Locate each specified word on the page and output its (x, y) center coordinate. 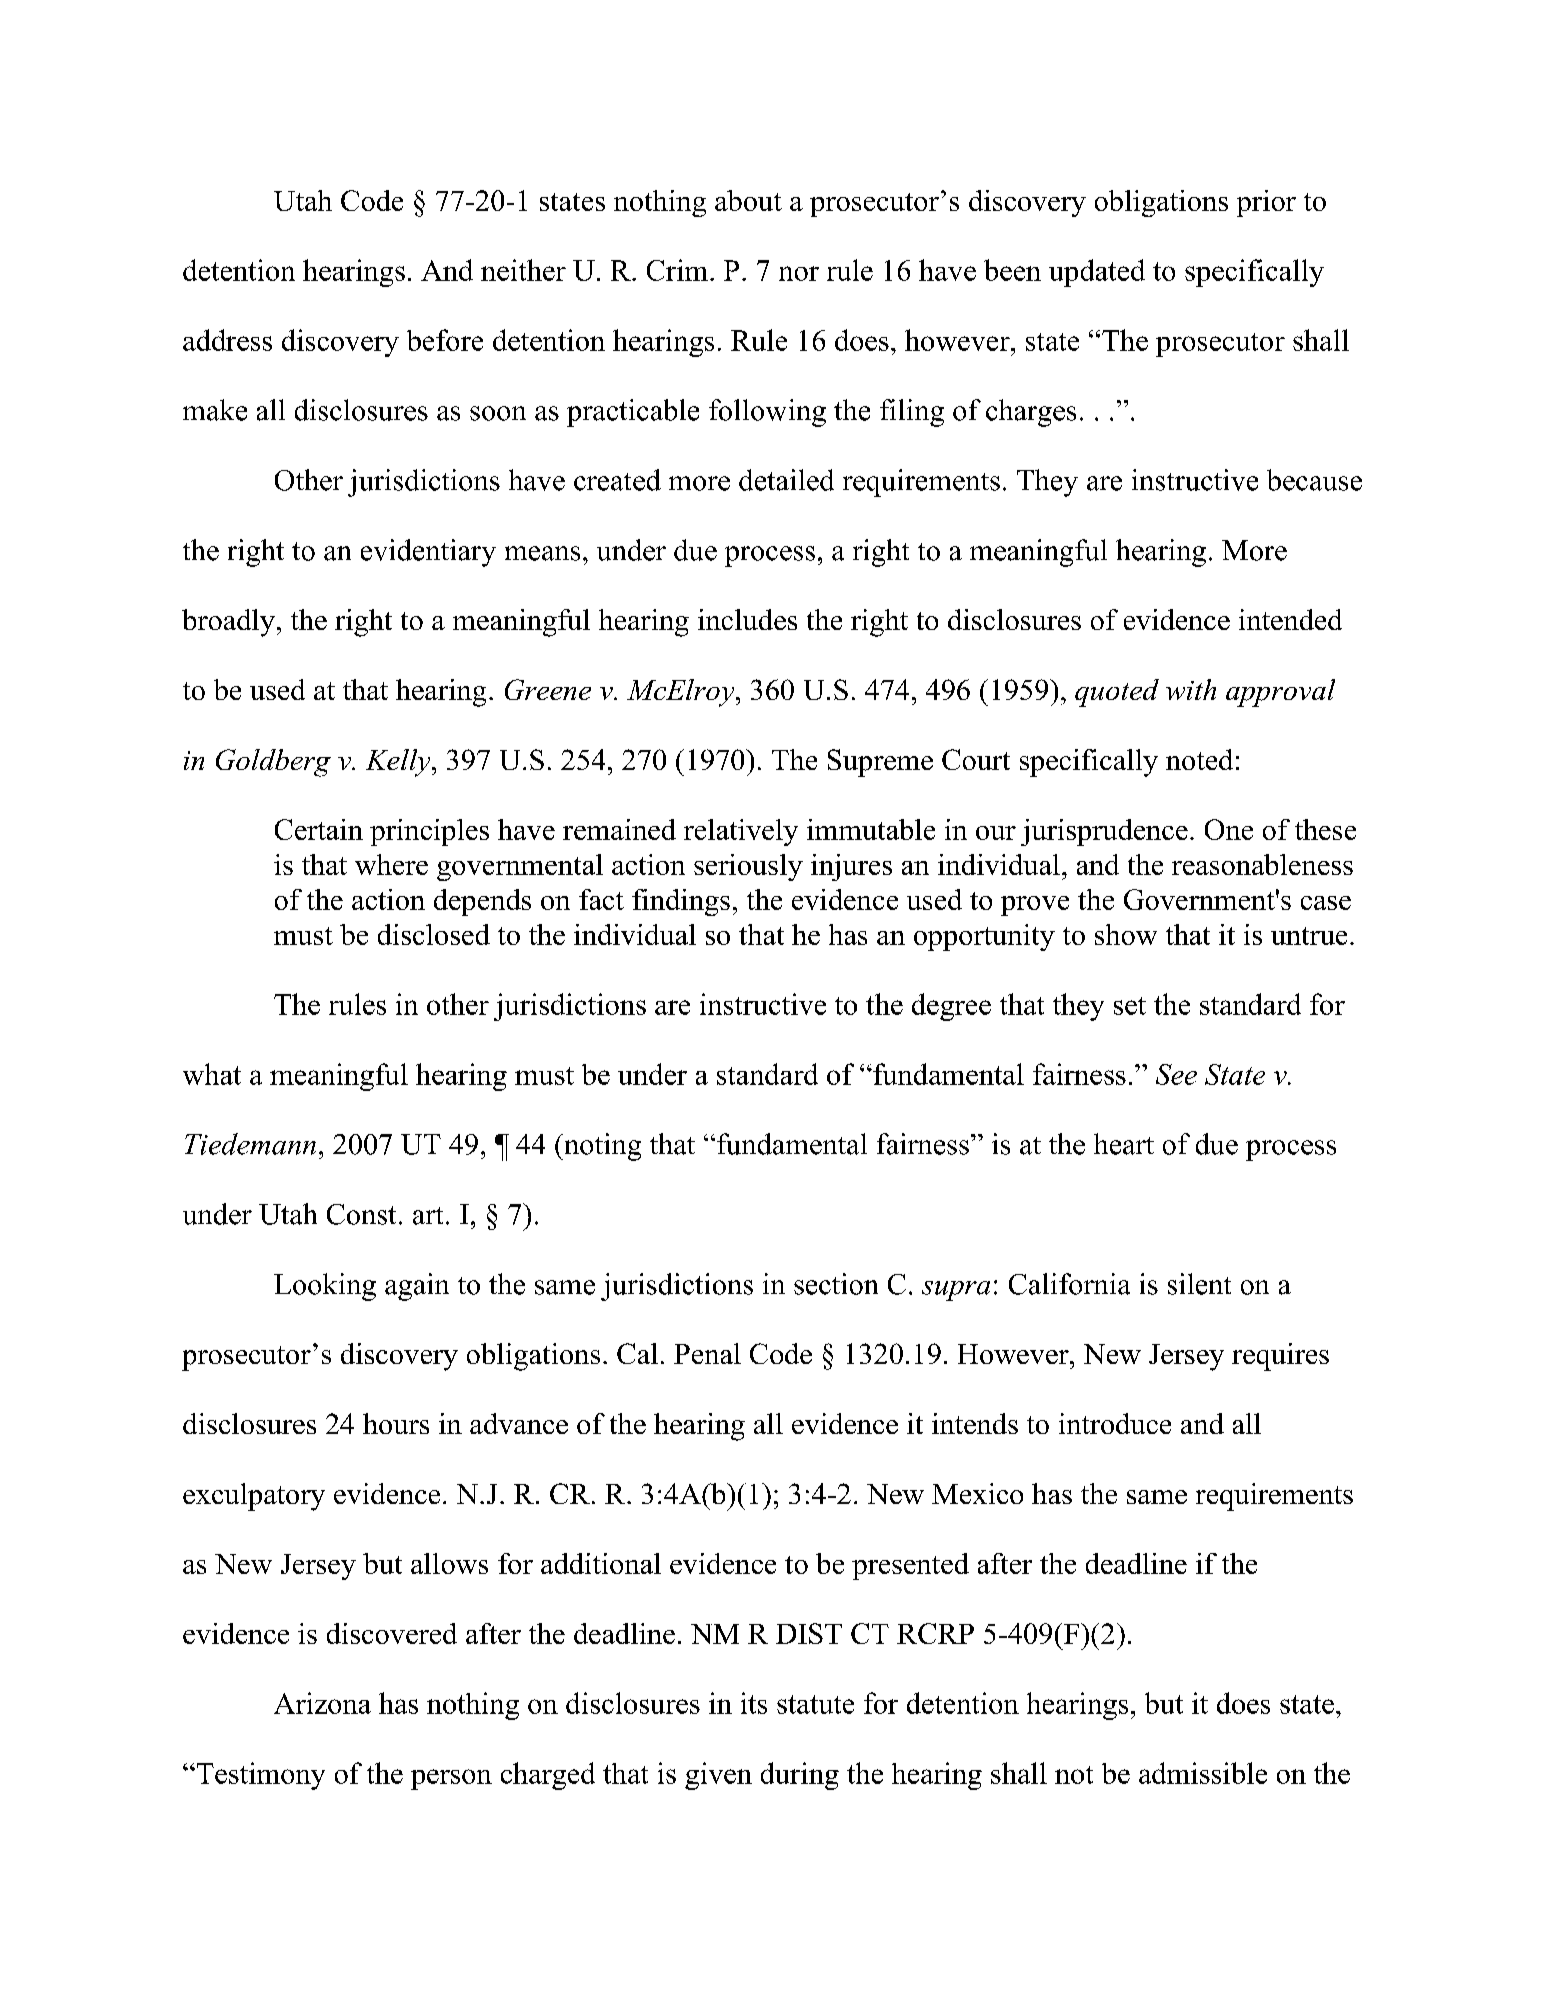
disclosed (434, 934)
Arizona (322, 1703)
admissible (1203, 1773)
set (1130, 1006)
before (445, 340)
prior (1266, 203)
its (754, 1703)
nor (799, 273)
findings (681, 902)
